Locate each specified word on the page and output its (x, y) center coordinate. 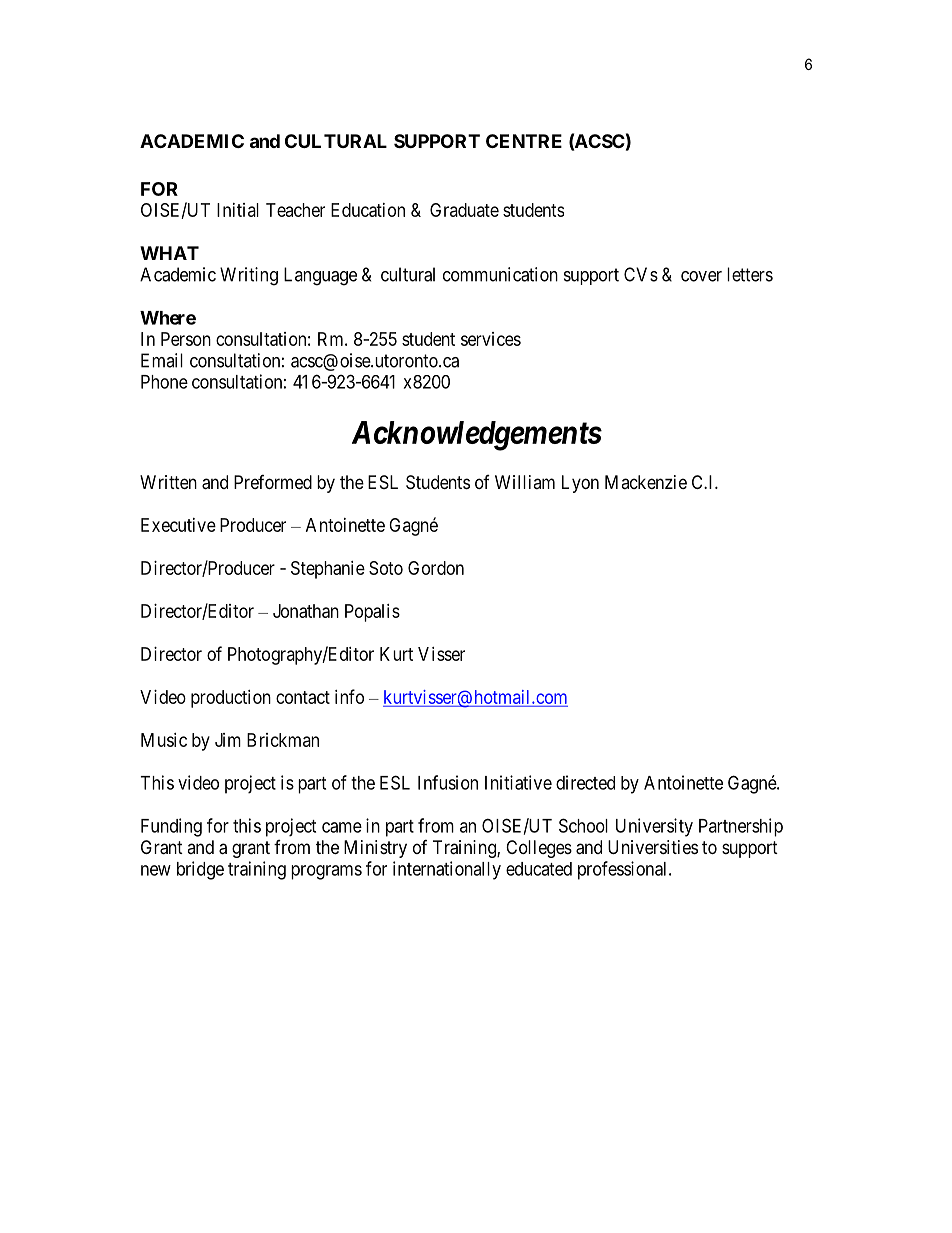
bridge (200, 870)
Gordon (436, 568)
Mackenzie (646, 482)
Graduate (464, 210)
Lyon (580, 484)
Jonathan (306, 611)
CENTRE (524, 141)
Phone (164, 382)
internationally (447, 870)
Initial (238, 210)
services (491, 339)
